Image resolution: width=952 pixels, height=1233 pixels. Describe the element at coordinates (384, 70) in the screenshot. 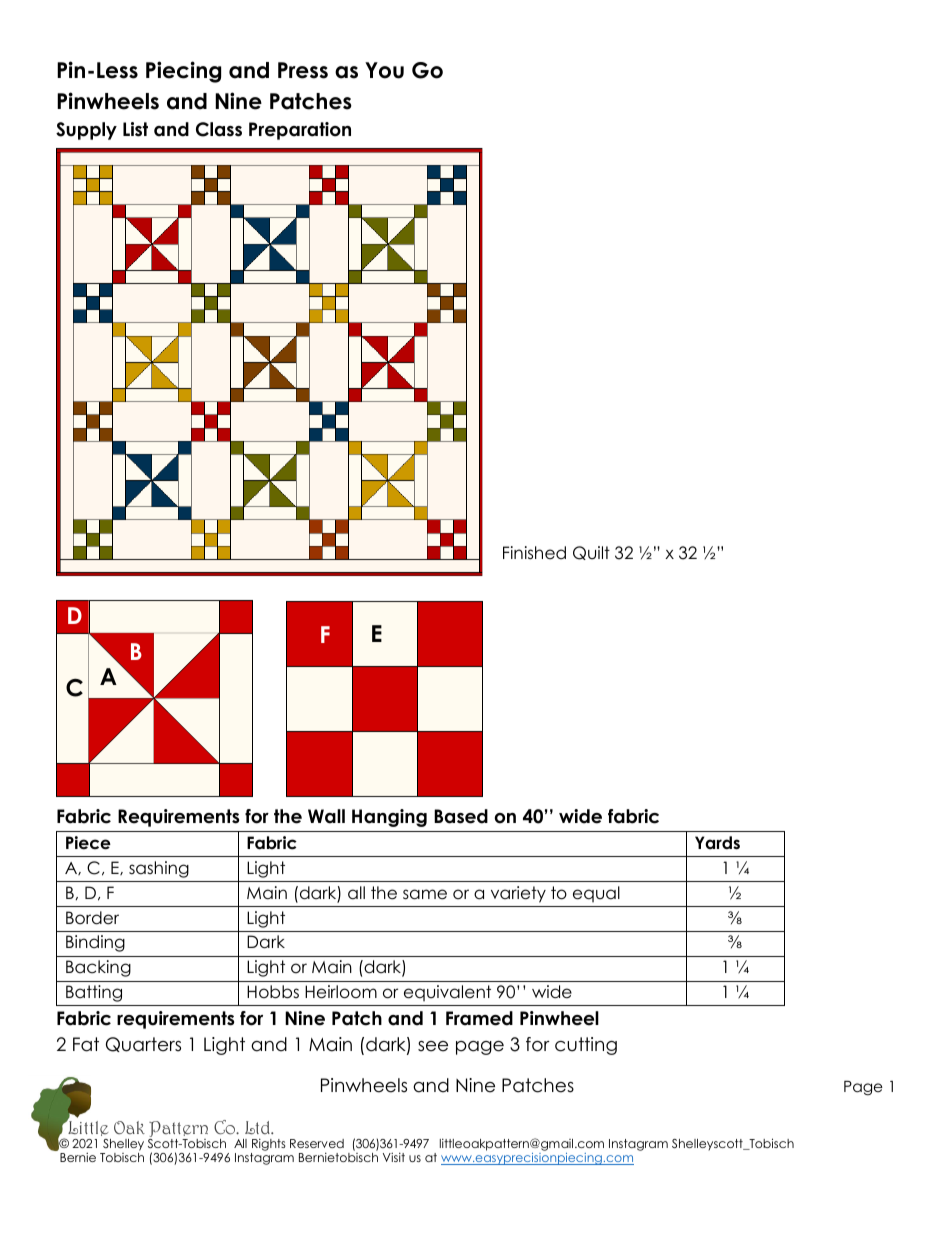

I see `You` at that location.
